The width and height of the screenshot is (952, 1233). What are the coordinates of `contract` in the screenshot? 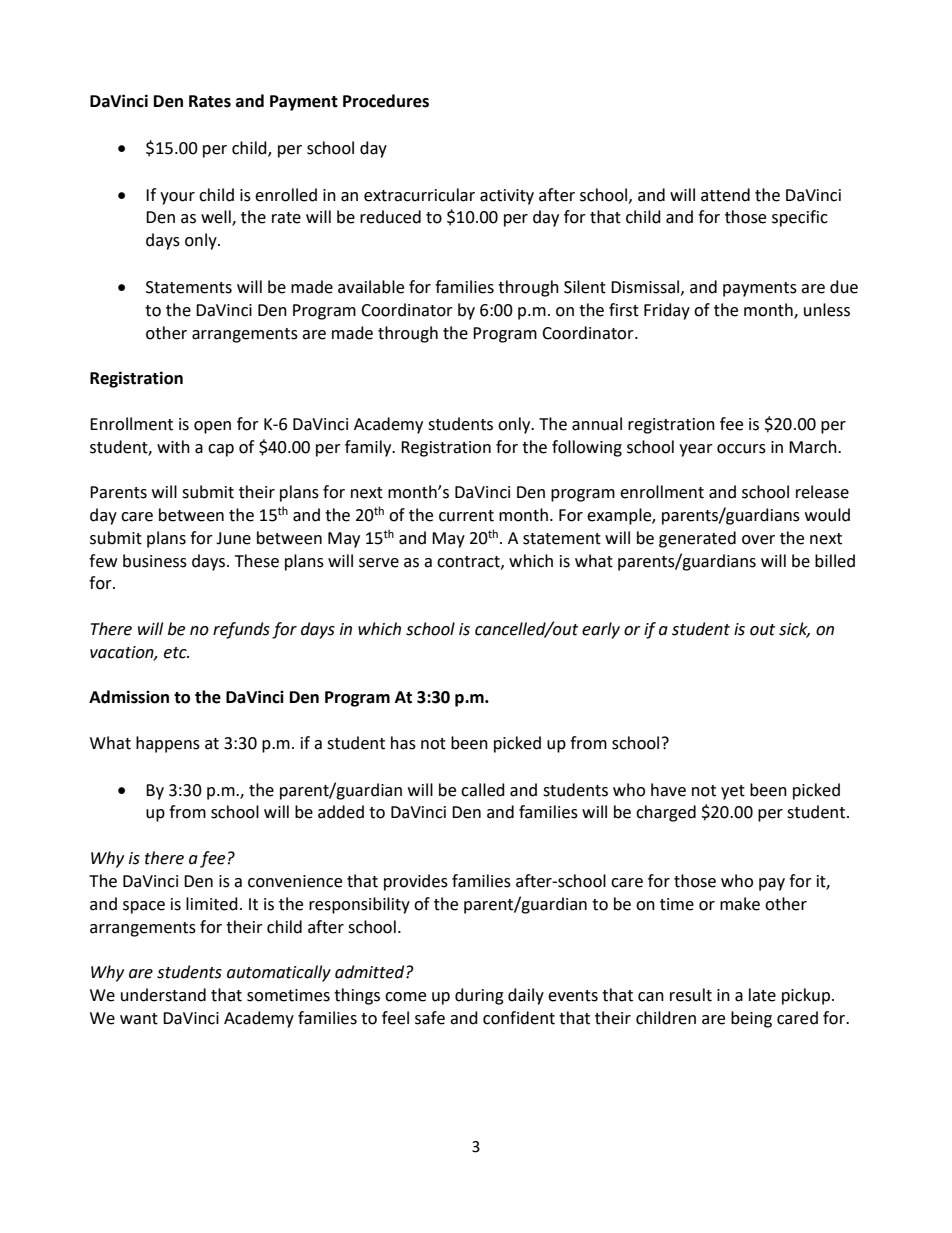 It's located at (469, 562).
